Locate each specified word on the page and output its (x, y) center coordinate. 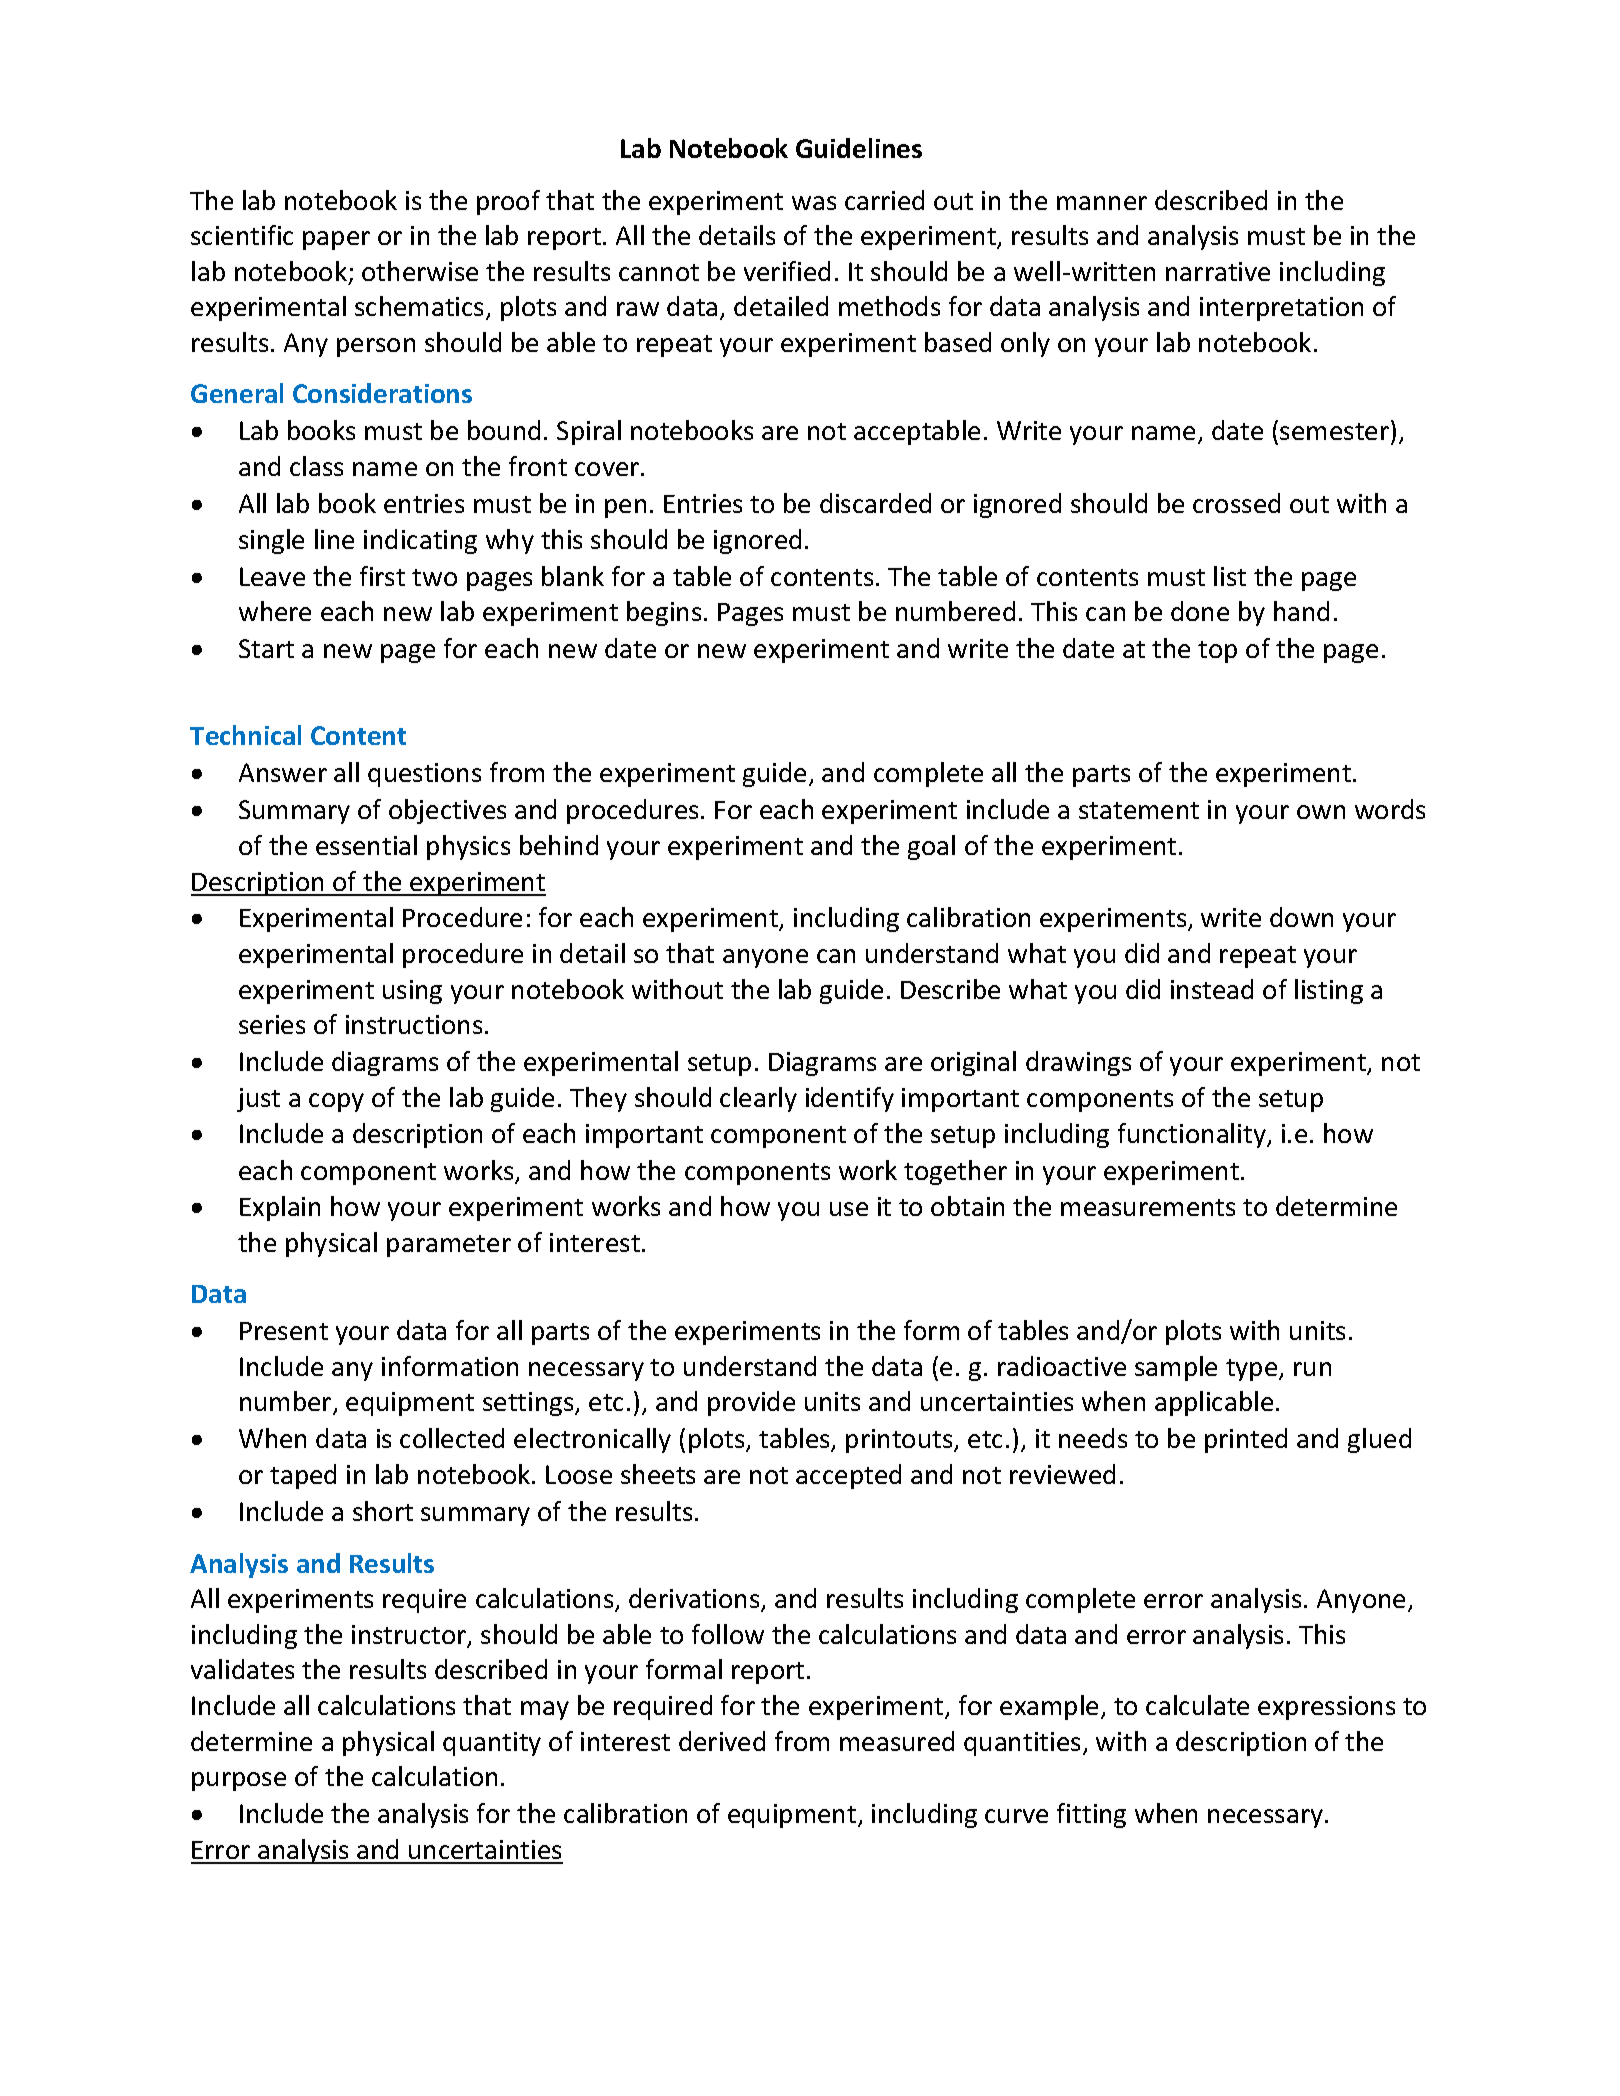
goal (931, 847)
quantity (492, 1744)
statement (1139, 810)
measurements (1148, 1207)
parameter (449, 1246)
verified (787, 271)
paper (336, 240)
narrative (1218, 271)
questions (424, 775)
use (849, 1209)
